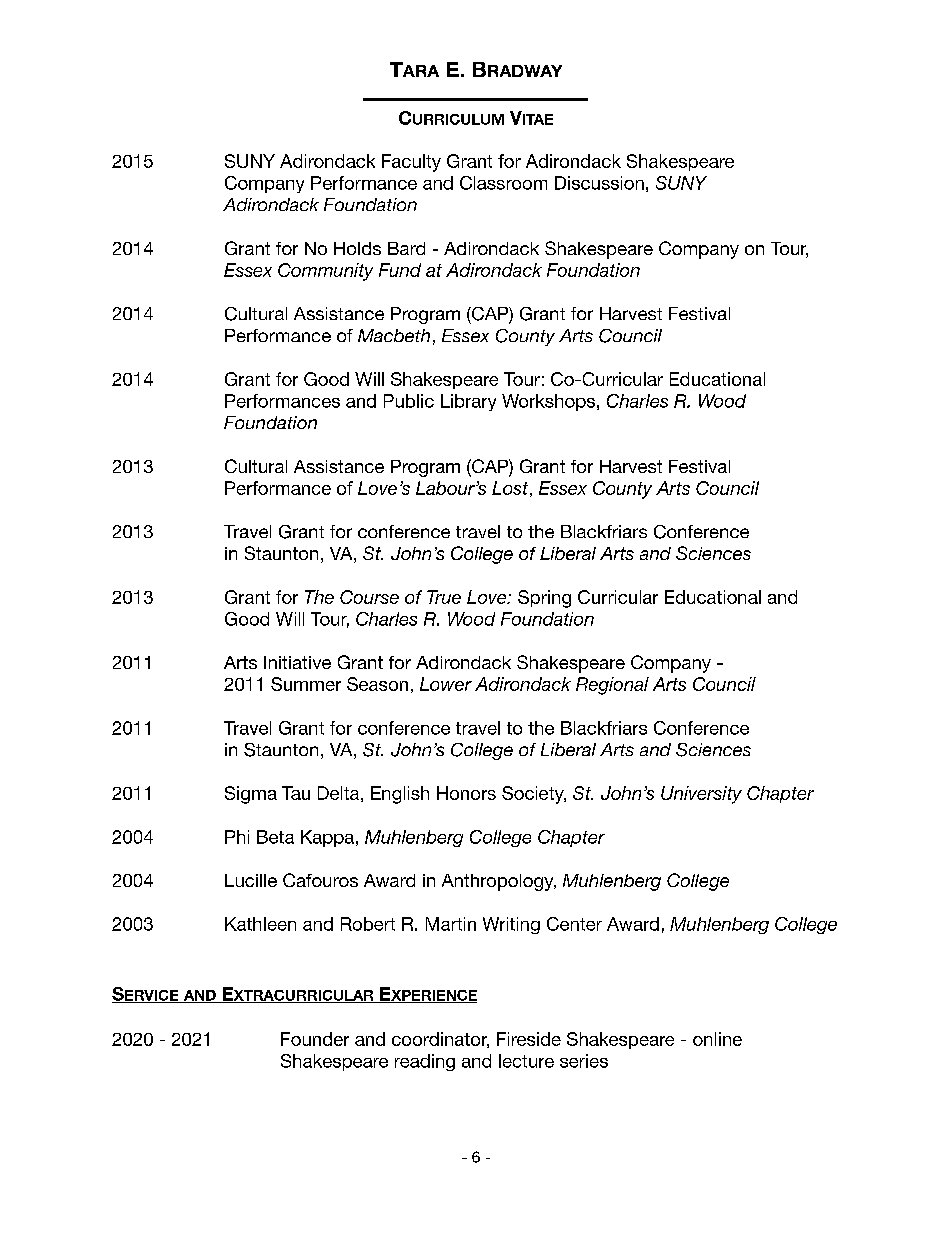 This page has height=1233, width=952. Describe the element at coordinates (717, 1039) in the page. I see `online` at that location.
